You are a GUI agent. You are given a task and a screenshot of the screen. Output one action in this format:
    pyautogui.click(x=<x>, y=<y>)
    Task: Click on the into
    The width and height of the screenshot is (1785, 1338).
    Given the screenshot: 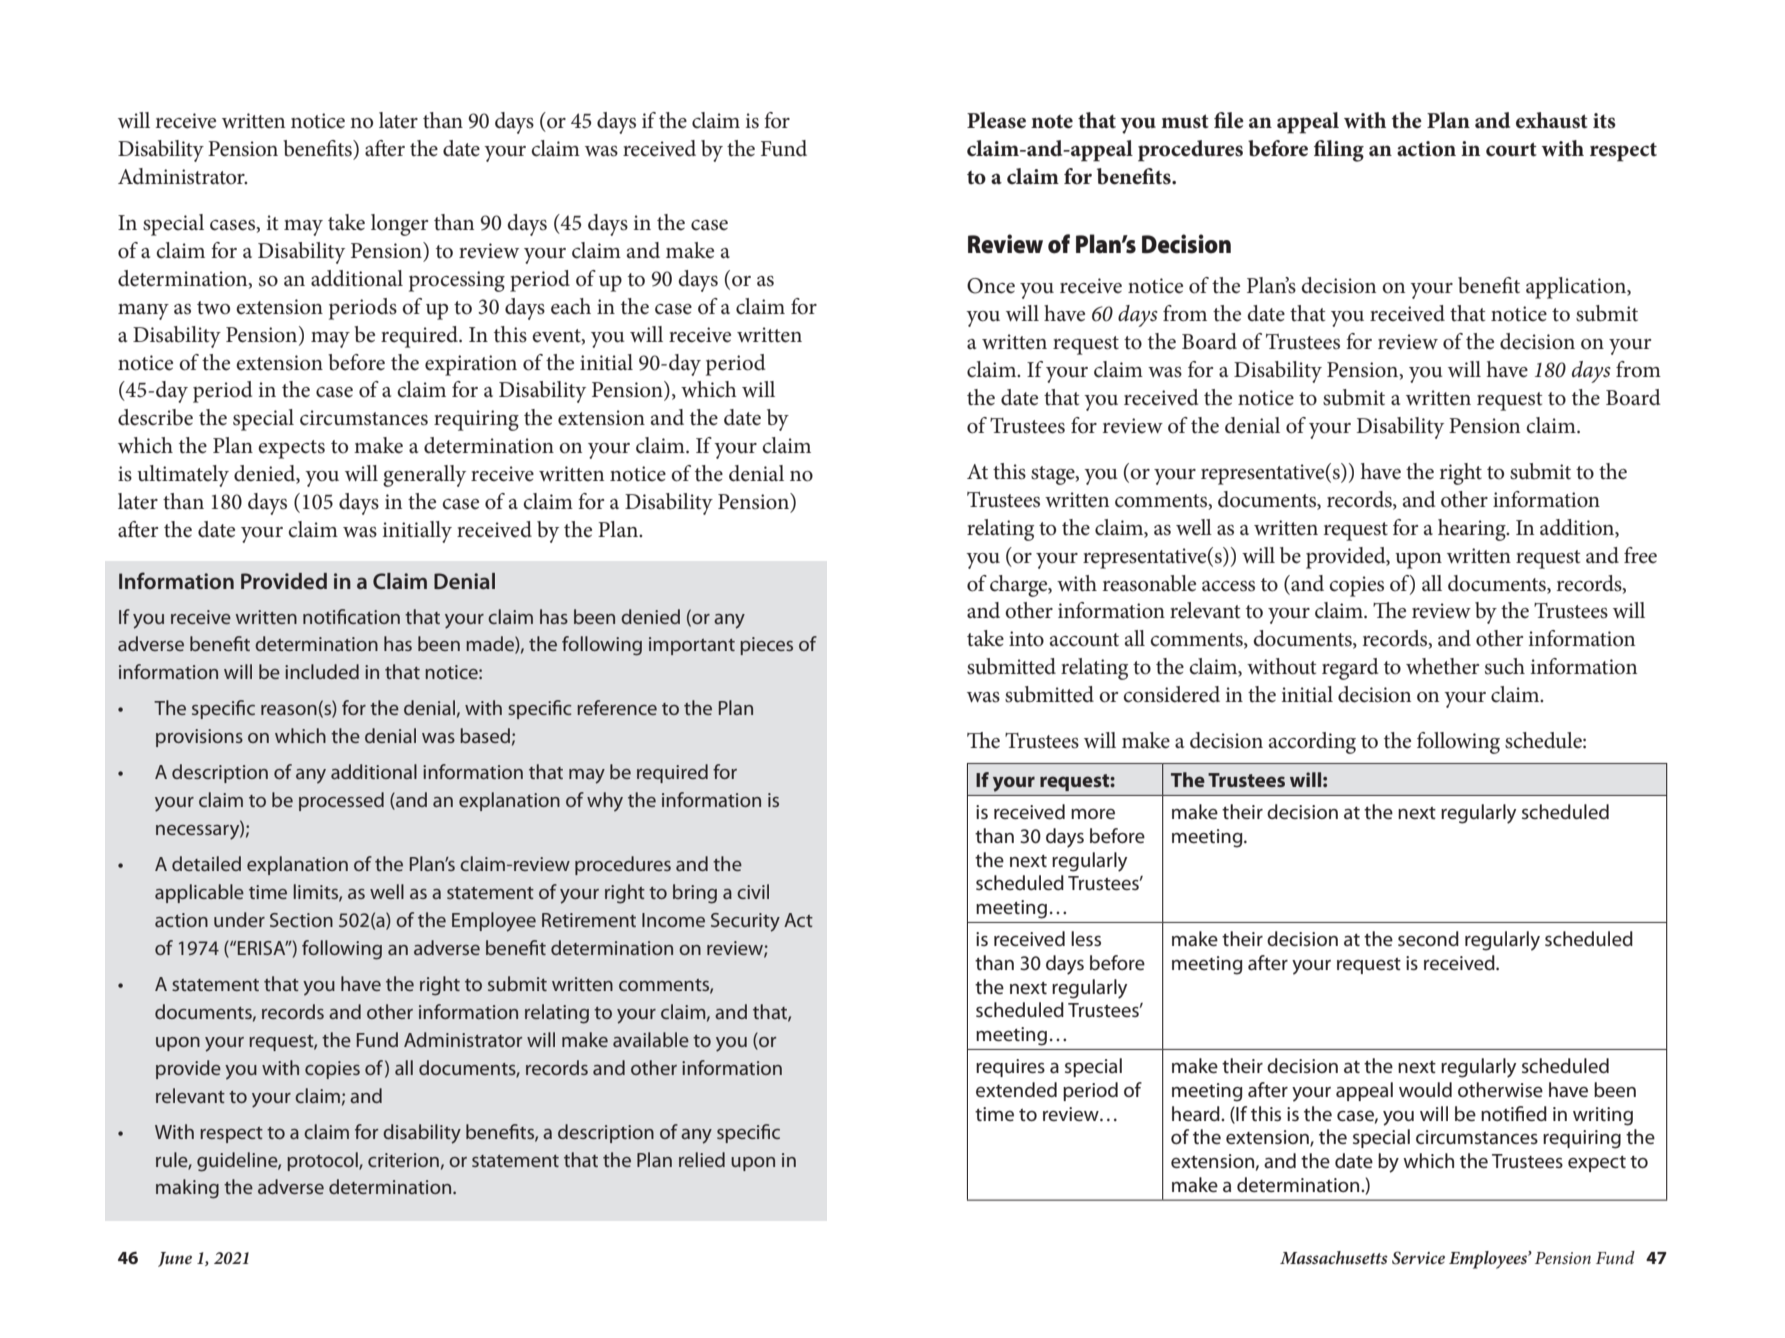 What is the action you would take?
    pyautogui.click(x=1026, y=639)
